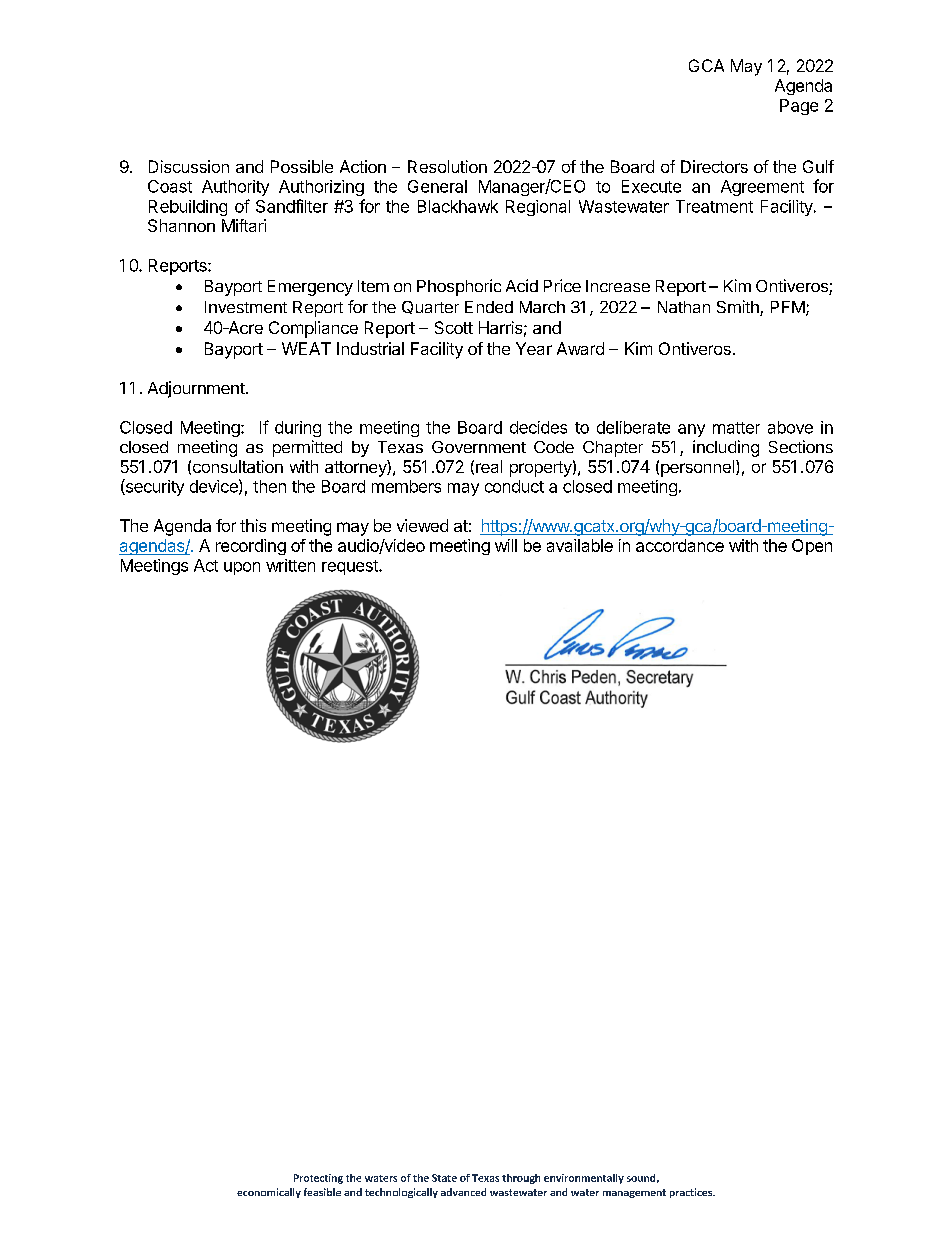 The height and width of the image is (1233, 952). Describe the element at coordinates (680, 545) in the image. I see `accordance` at that location.
